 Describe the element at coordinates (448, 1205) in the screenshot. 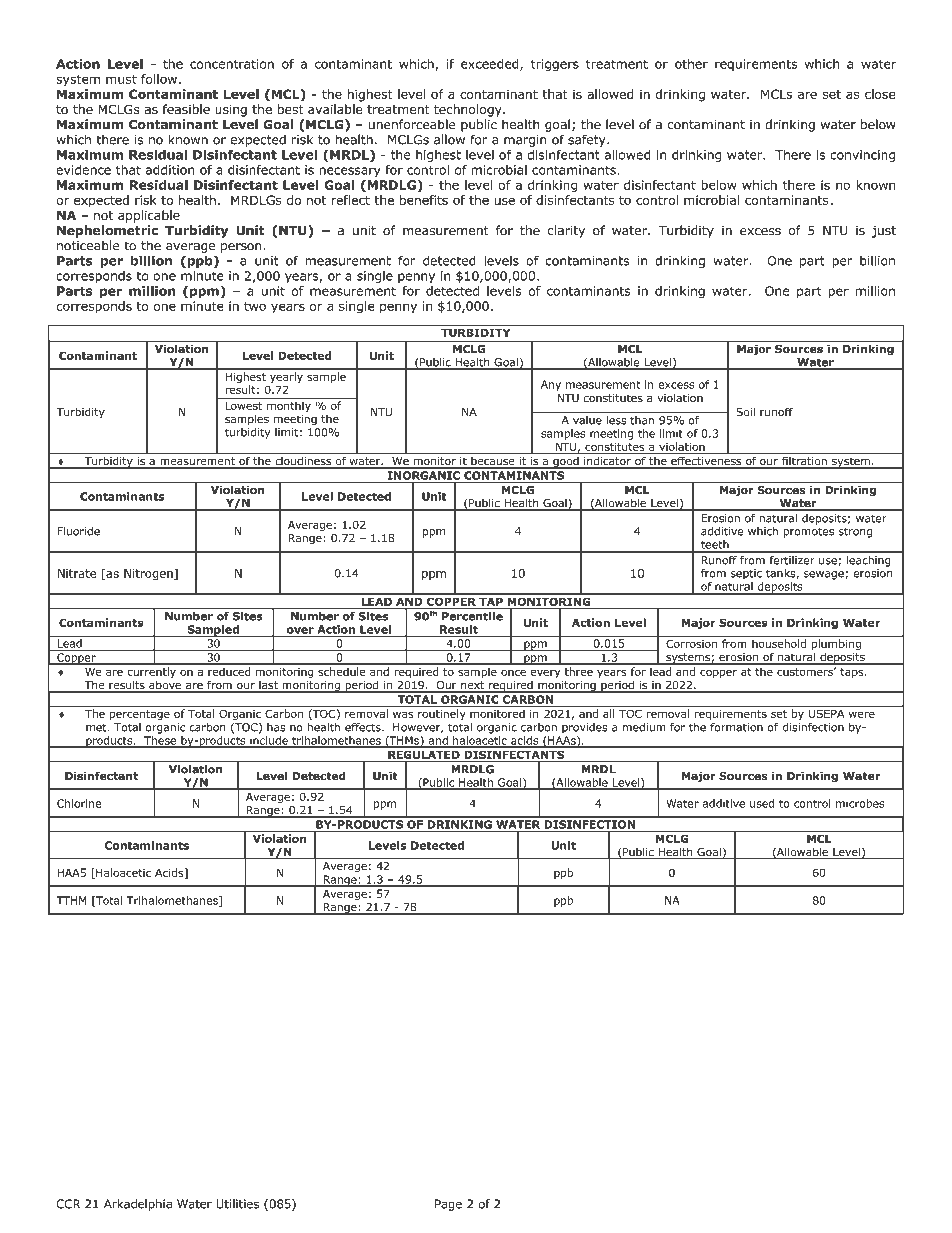

I see `Page` at that location.
